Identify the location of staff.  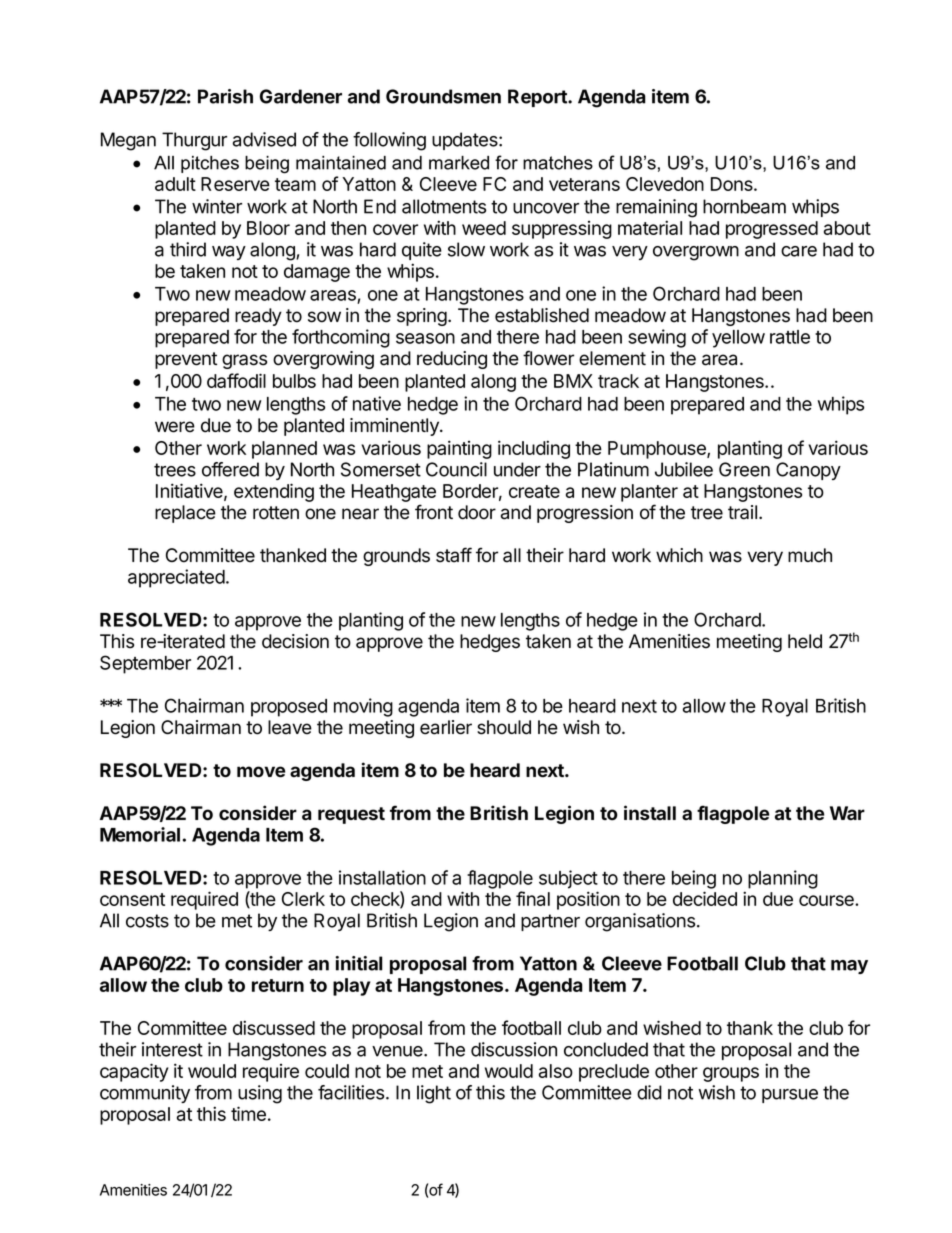
(454, 555).
